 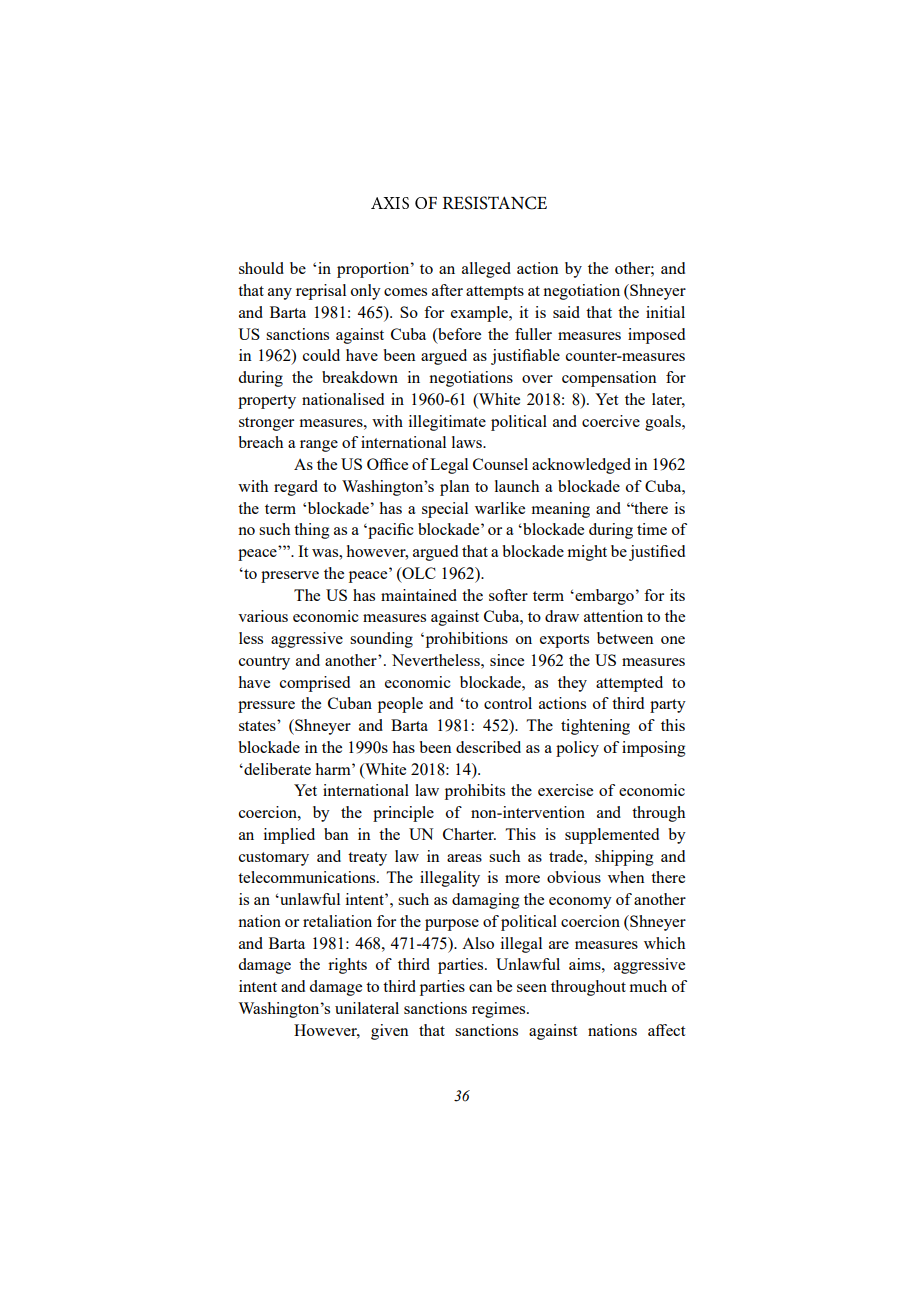 I want to click on plan, so click(x=455, y=488).
